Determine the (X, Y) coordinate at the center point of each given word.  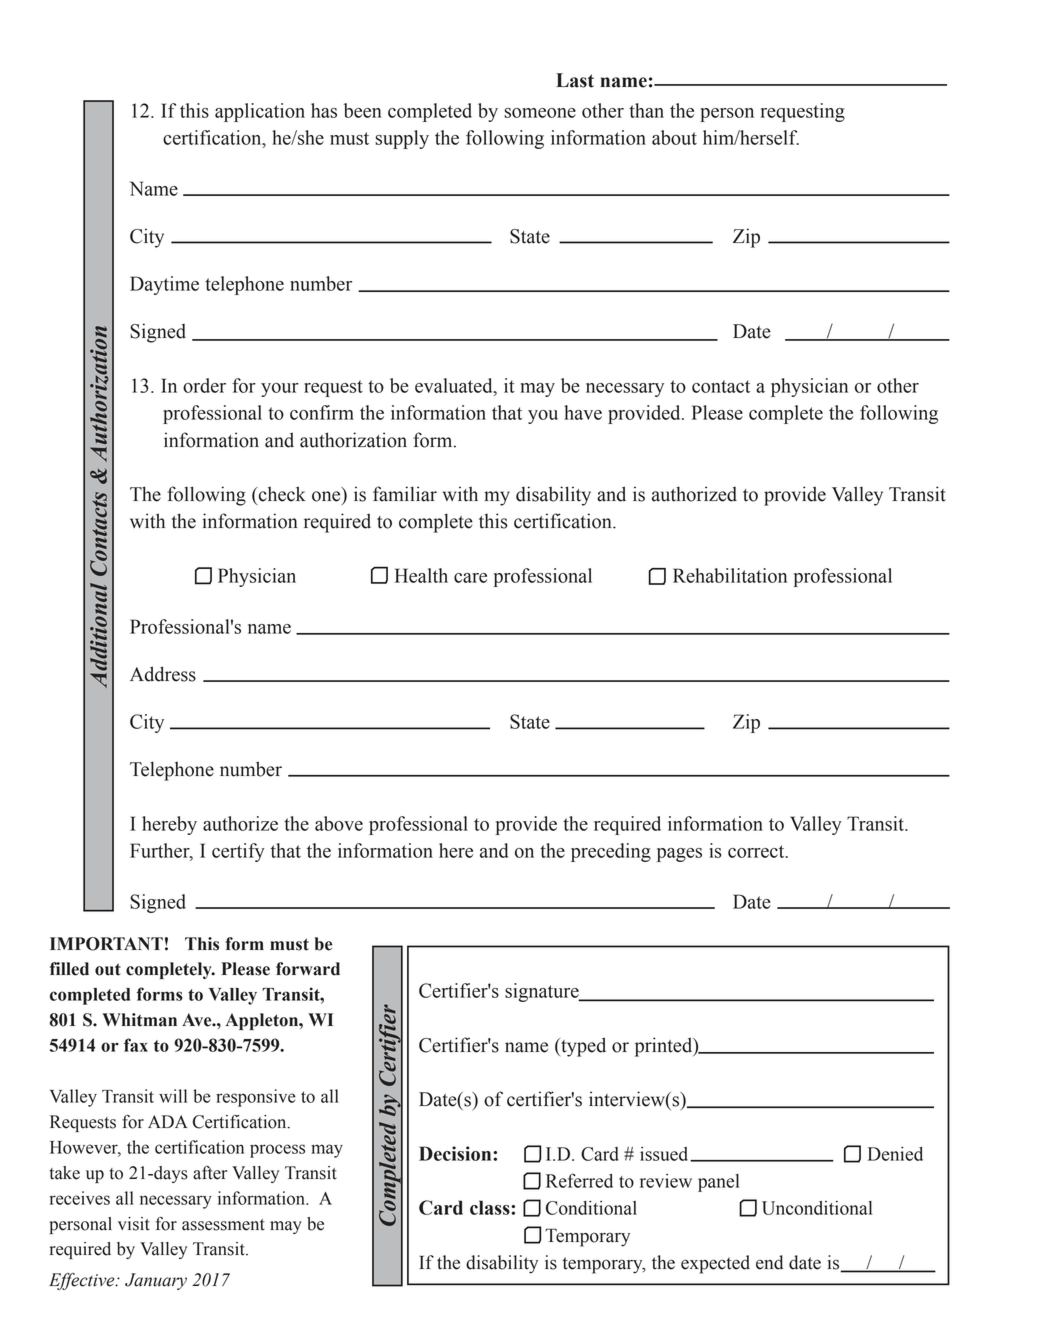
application (260, 112)
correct (757, 851)
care (470, 578)
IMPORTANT (106, 944)
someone (540, 113)
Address (163, 674)
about (674, 137)
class (491, 1207)
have (583, 412)
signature (543, 992)
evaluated (455, 385)
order (204, 385)
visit (134, 1224)
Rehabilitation (730, 575)
